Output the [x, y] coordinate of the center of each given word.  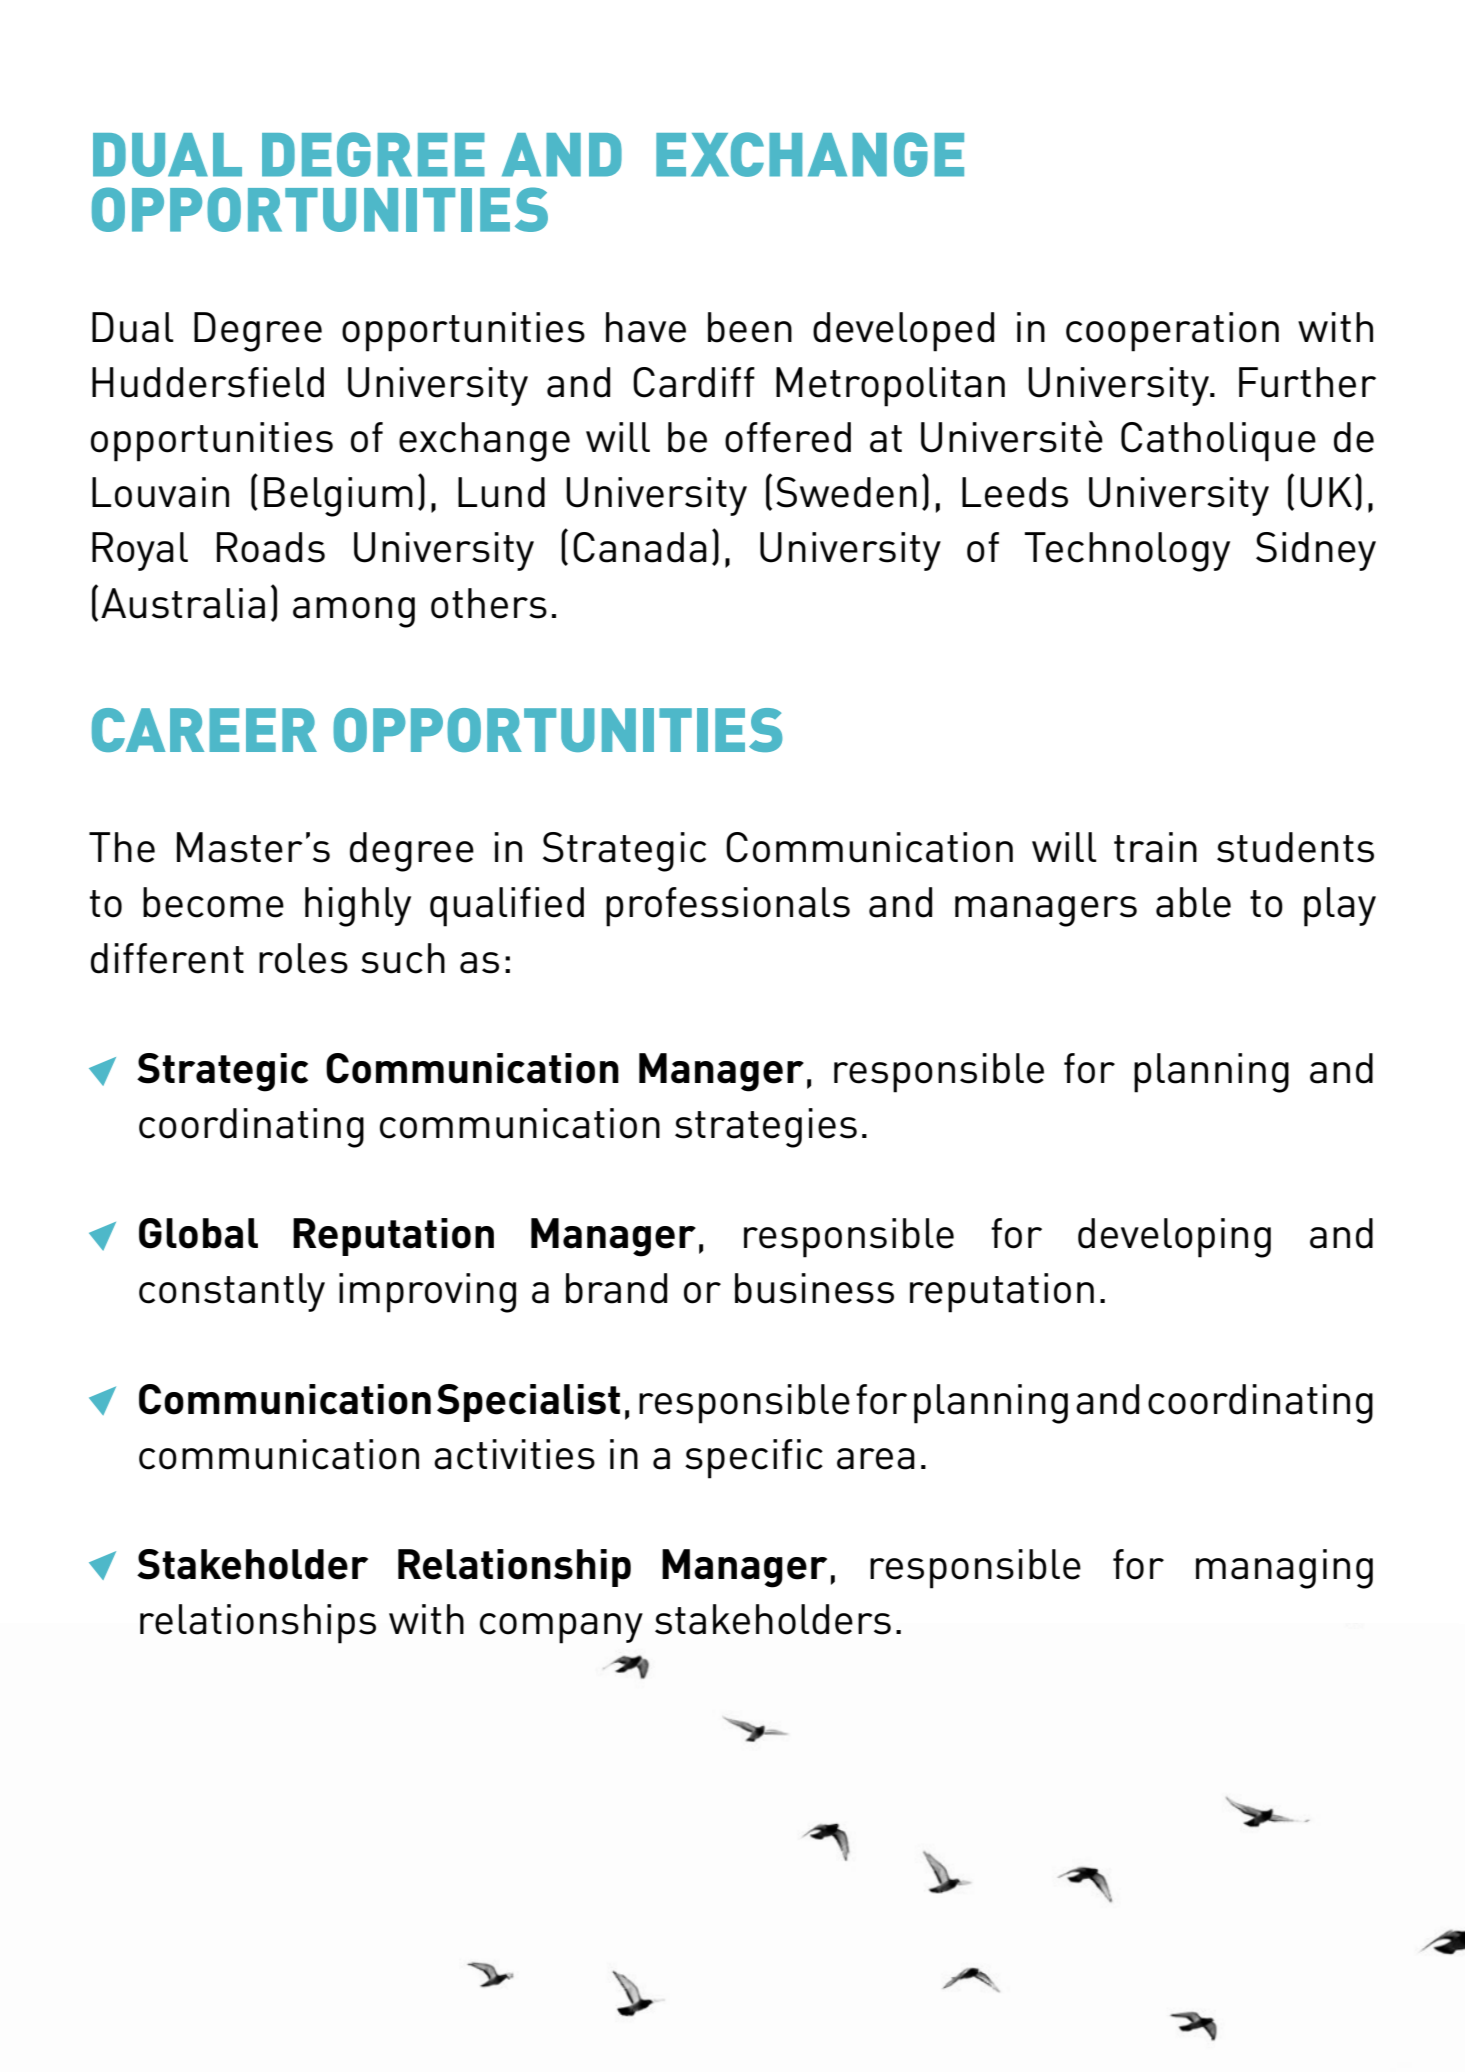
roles [303, 958]
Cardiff [694, 382]
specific [754, 1459]
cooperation [1172, 332]
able [1193, 902]
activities [514, 1454]
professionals [728, 907]
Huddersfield [208, 382]
